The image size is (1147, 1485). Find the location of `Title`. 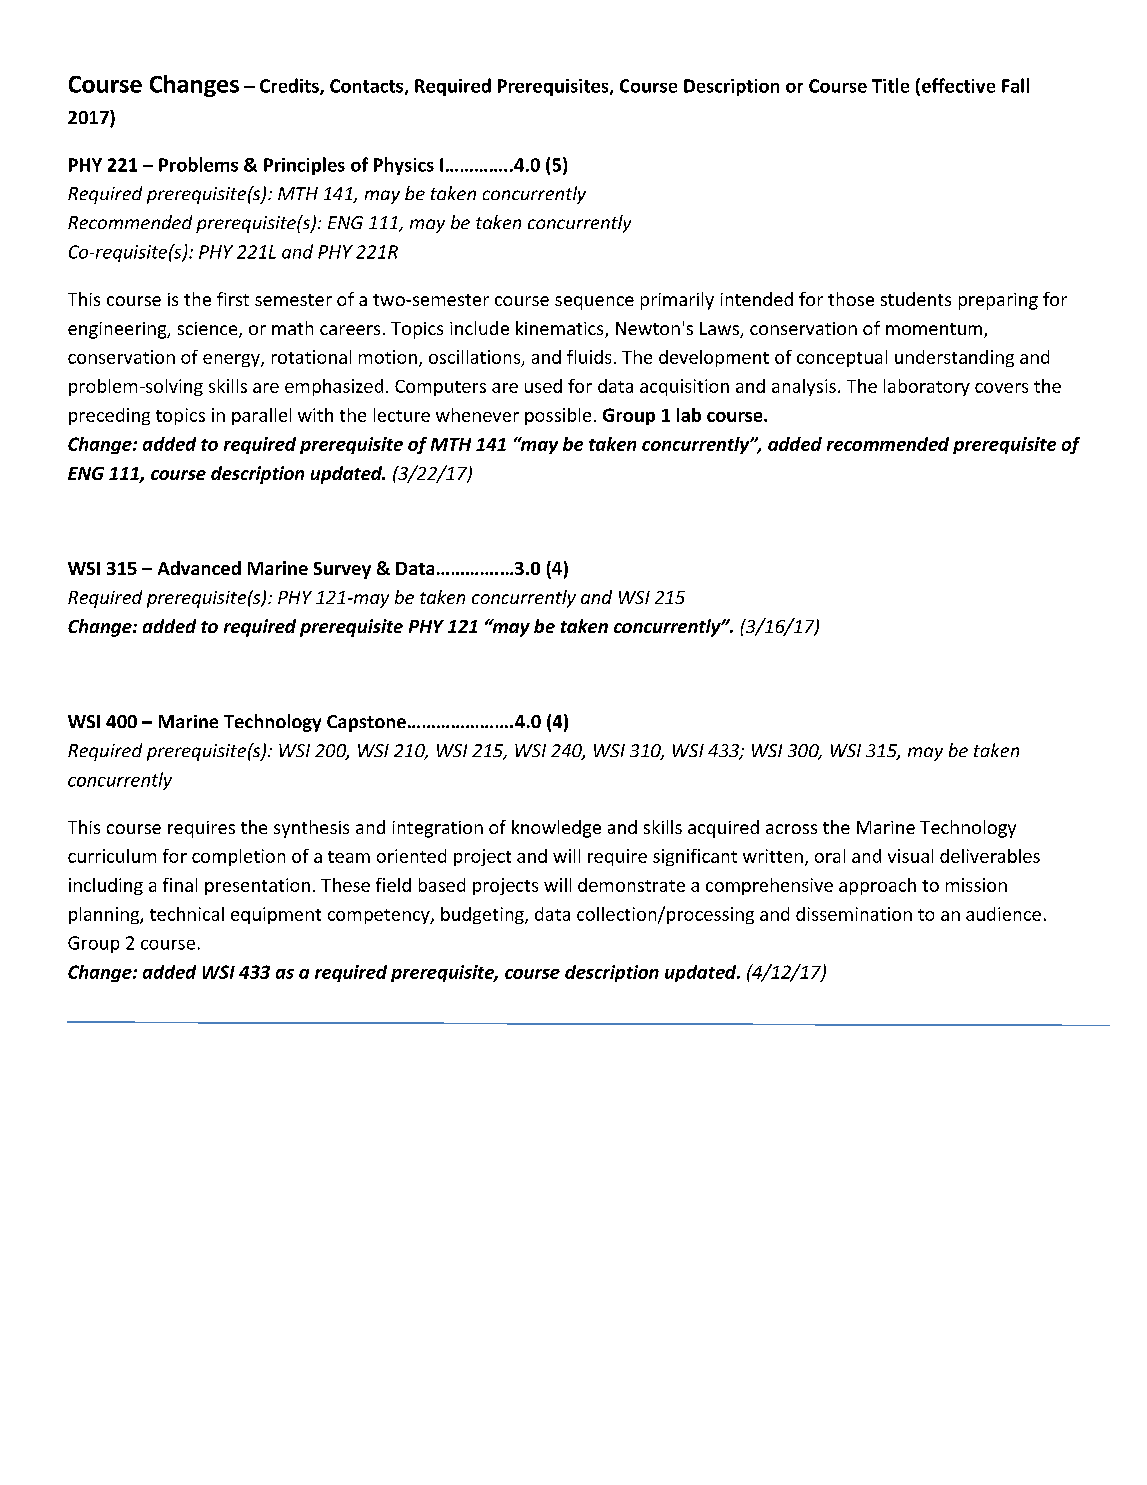

Title is located at coordinates (890, 85).
